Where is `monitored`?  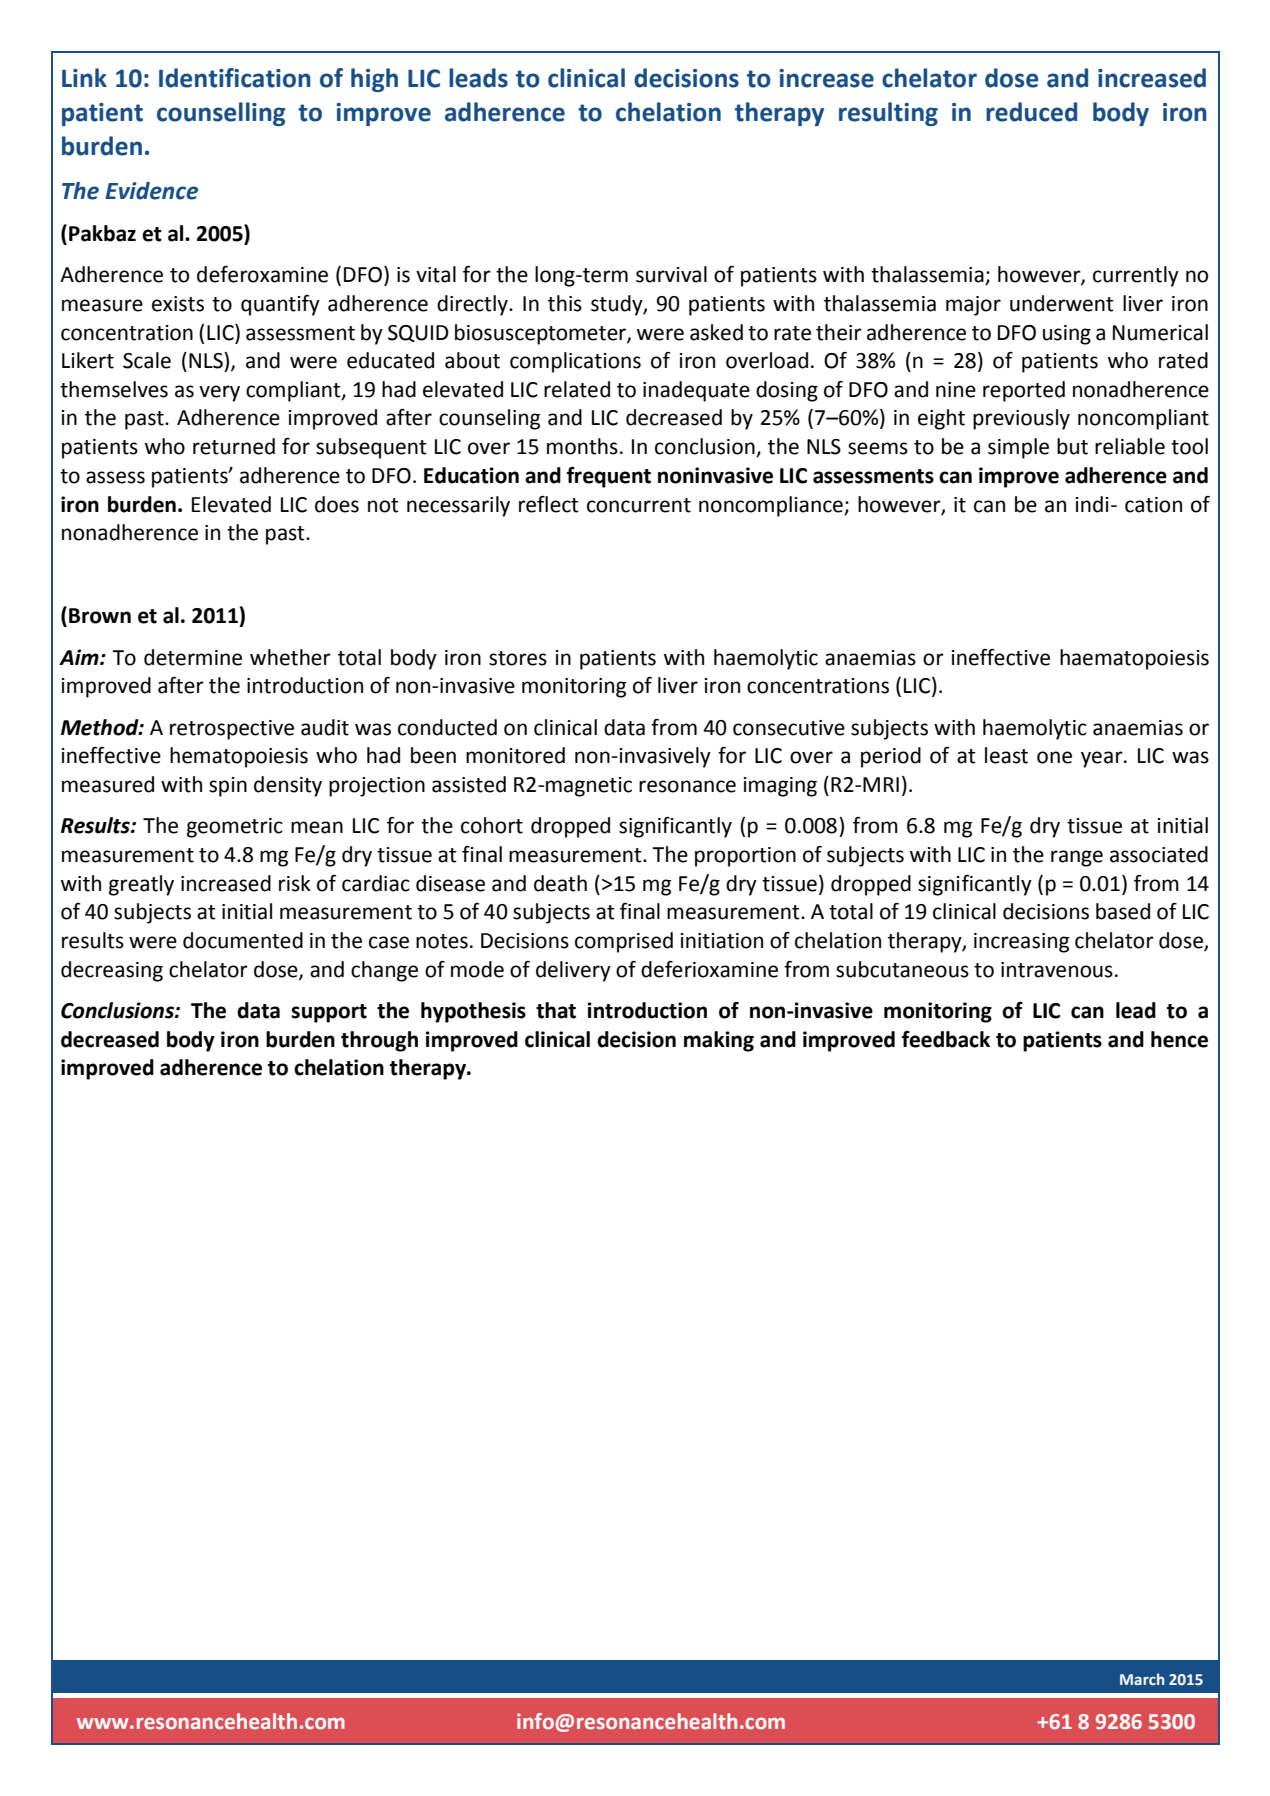
monitored is located at coordinates (515, 755).
